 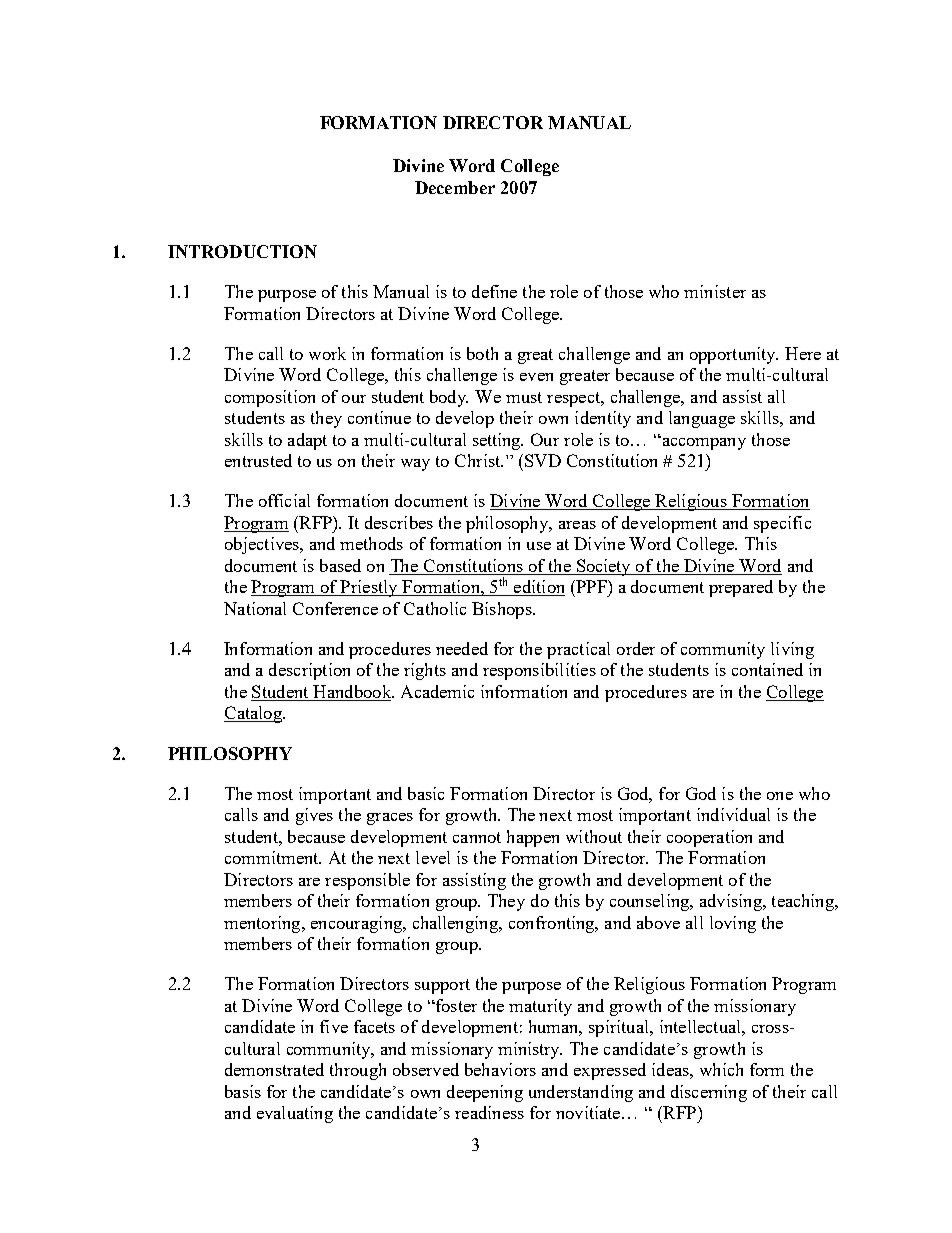 I want to click on SVD, so click(x=543, y=460).
